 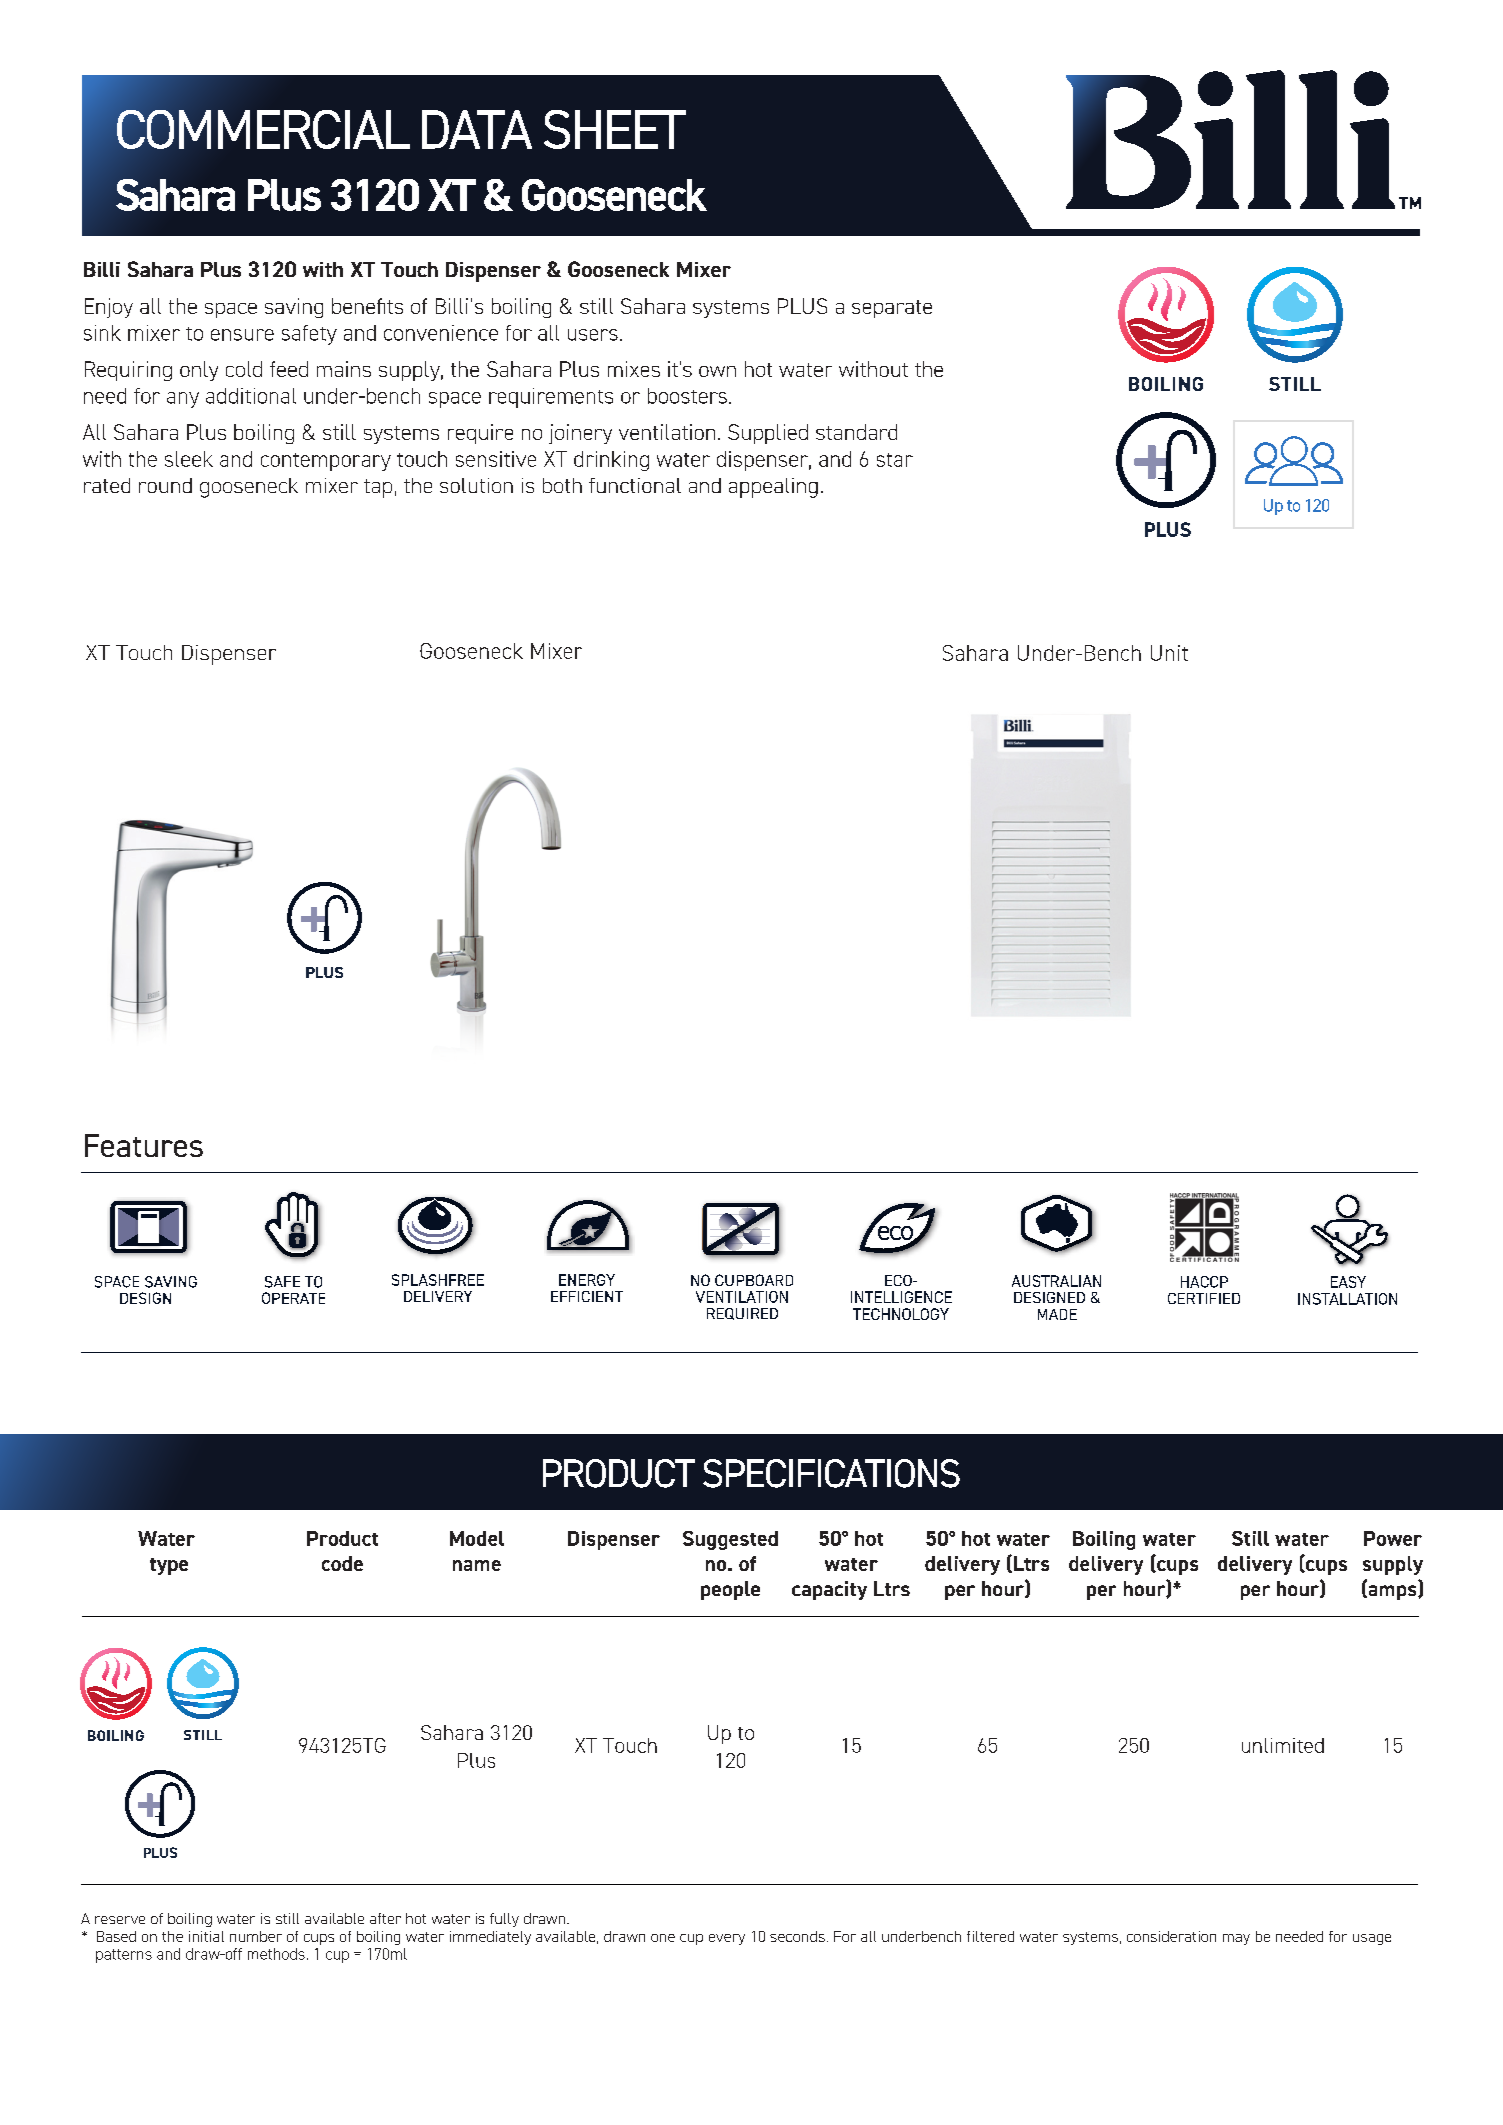 I want to click on SPECIFICATIONS, so click(x=831, y=1473).
